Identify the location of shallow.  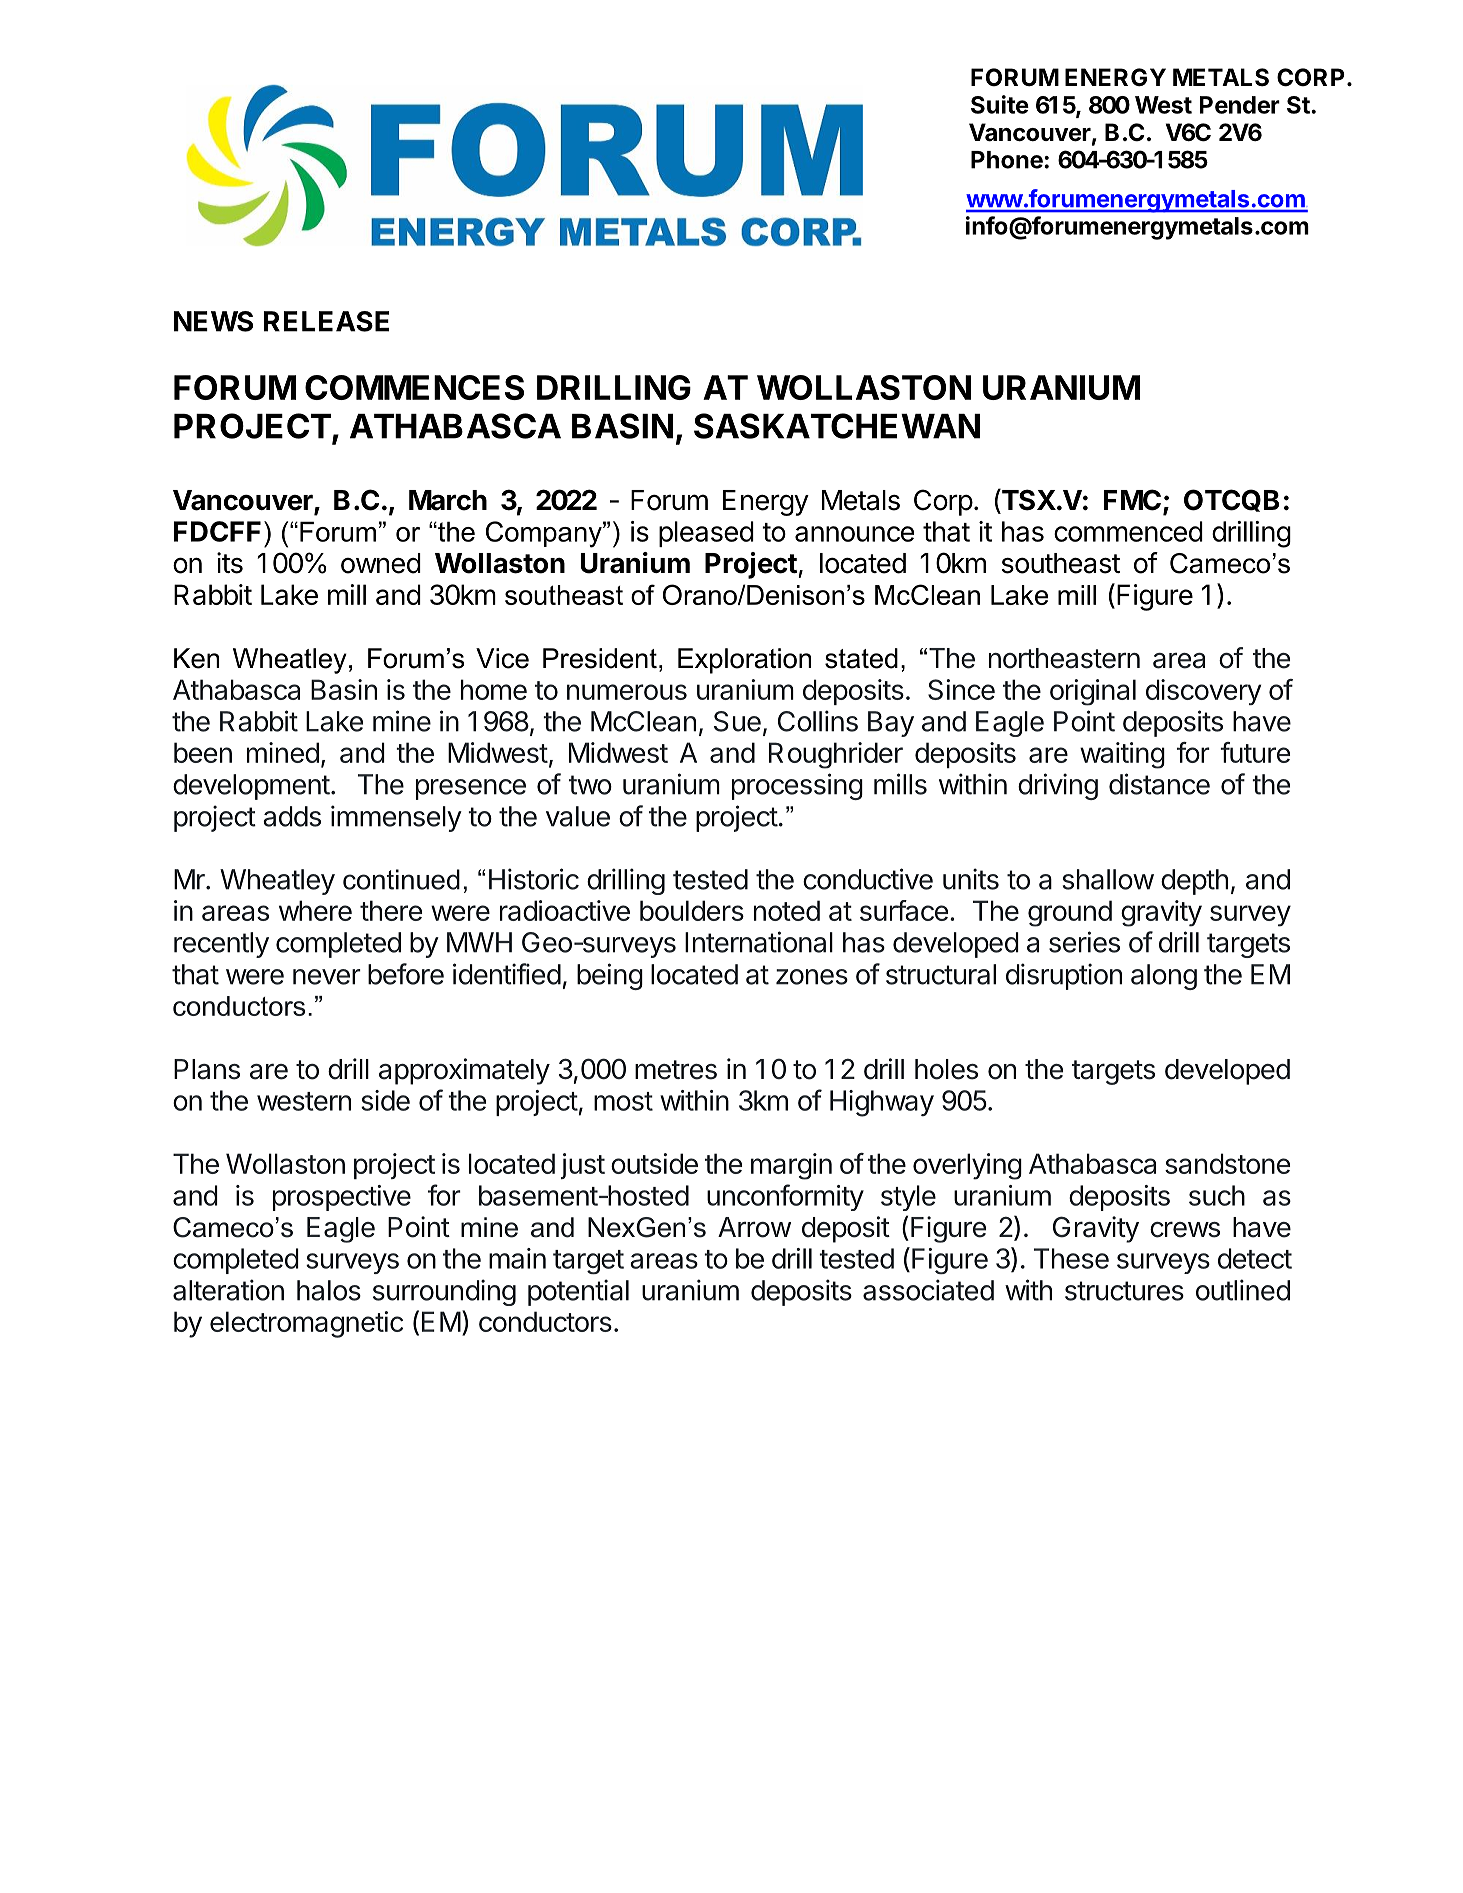
(1108, 879).
